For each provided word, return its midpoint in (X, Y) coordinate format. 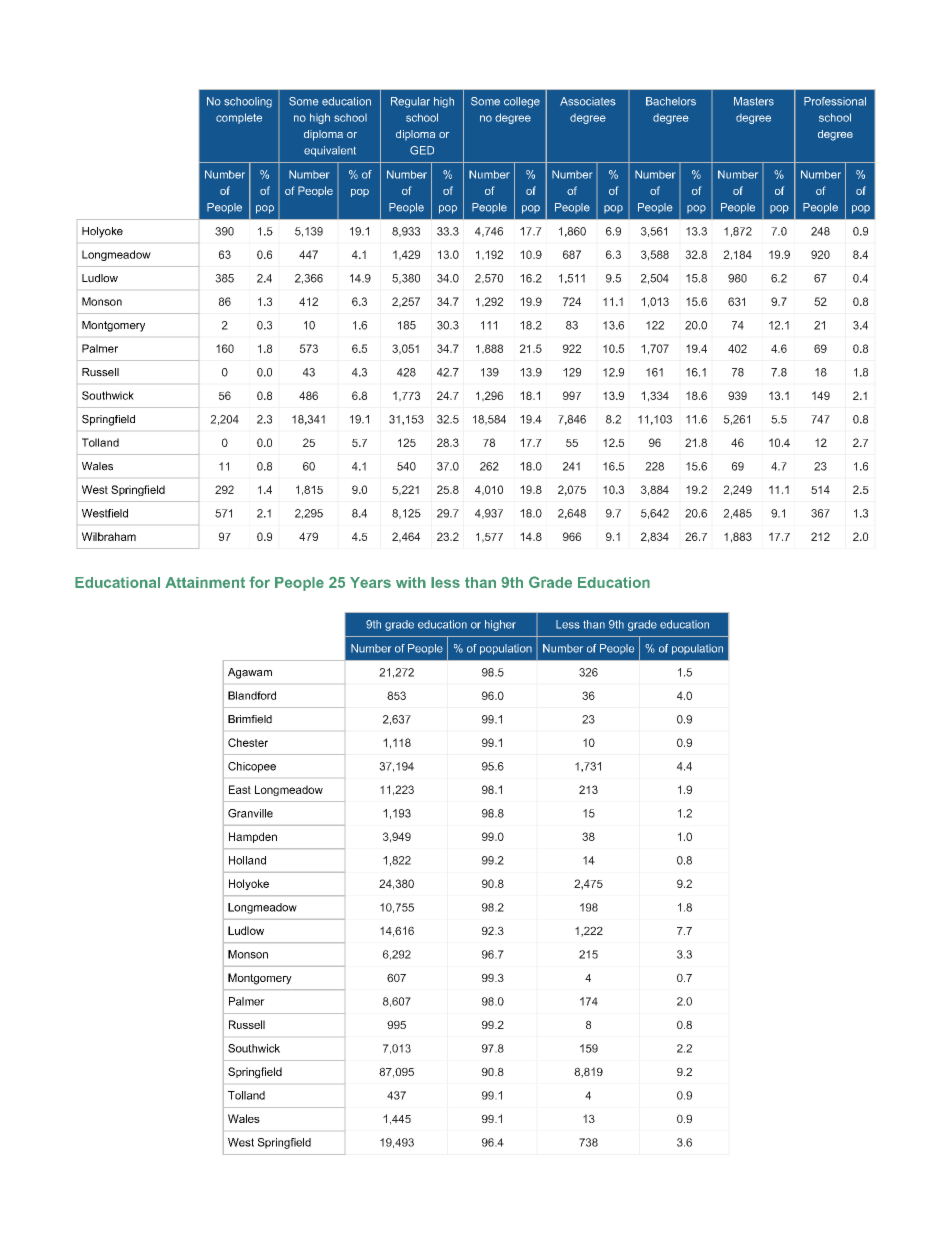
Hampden (253, 837)
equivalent (330, 151)
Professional (835, 101)
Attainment (205, 582)
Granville (250, 813)
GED (422, 150)
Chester (248, 742)
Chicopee (252, 767)
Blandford (252, 695)
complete (239, 118)
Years (370, 582)
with (411, 582)
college (522, 102)
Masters (754, 101)
